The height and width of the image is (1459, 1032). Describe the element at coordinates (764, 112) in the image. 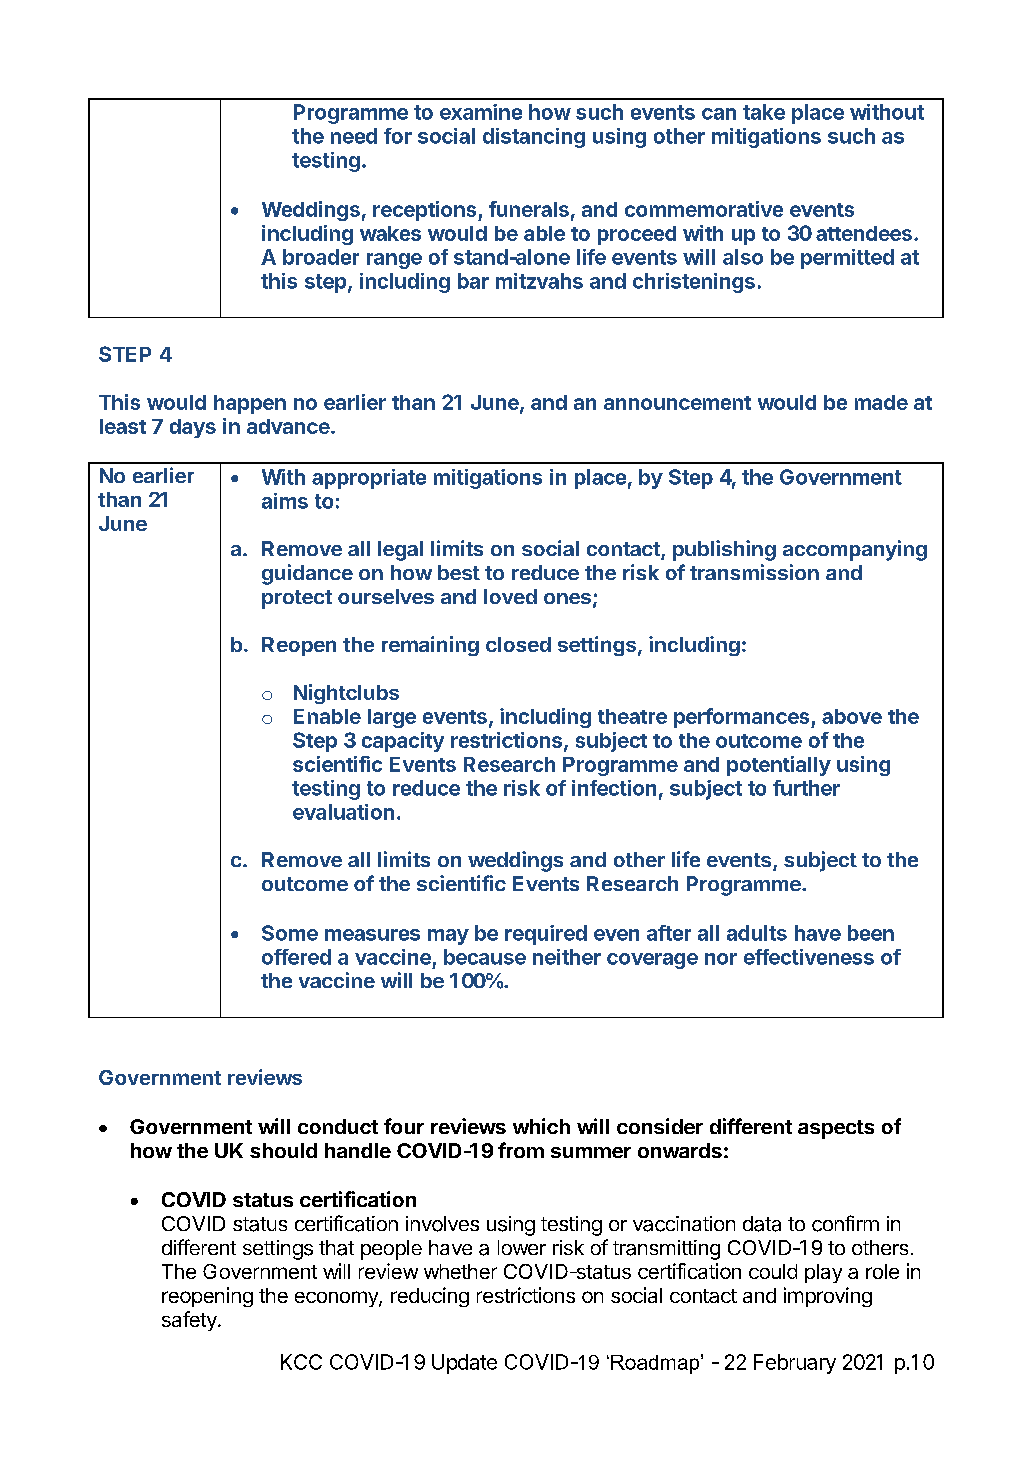

I see `take` at that location.
